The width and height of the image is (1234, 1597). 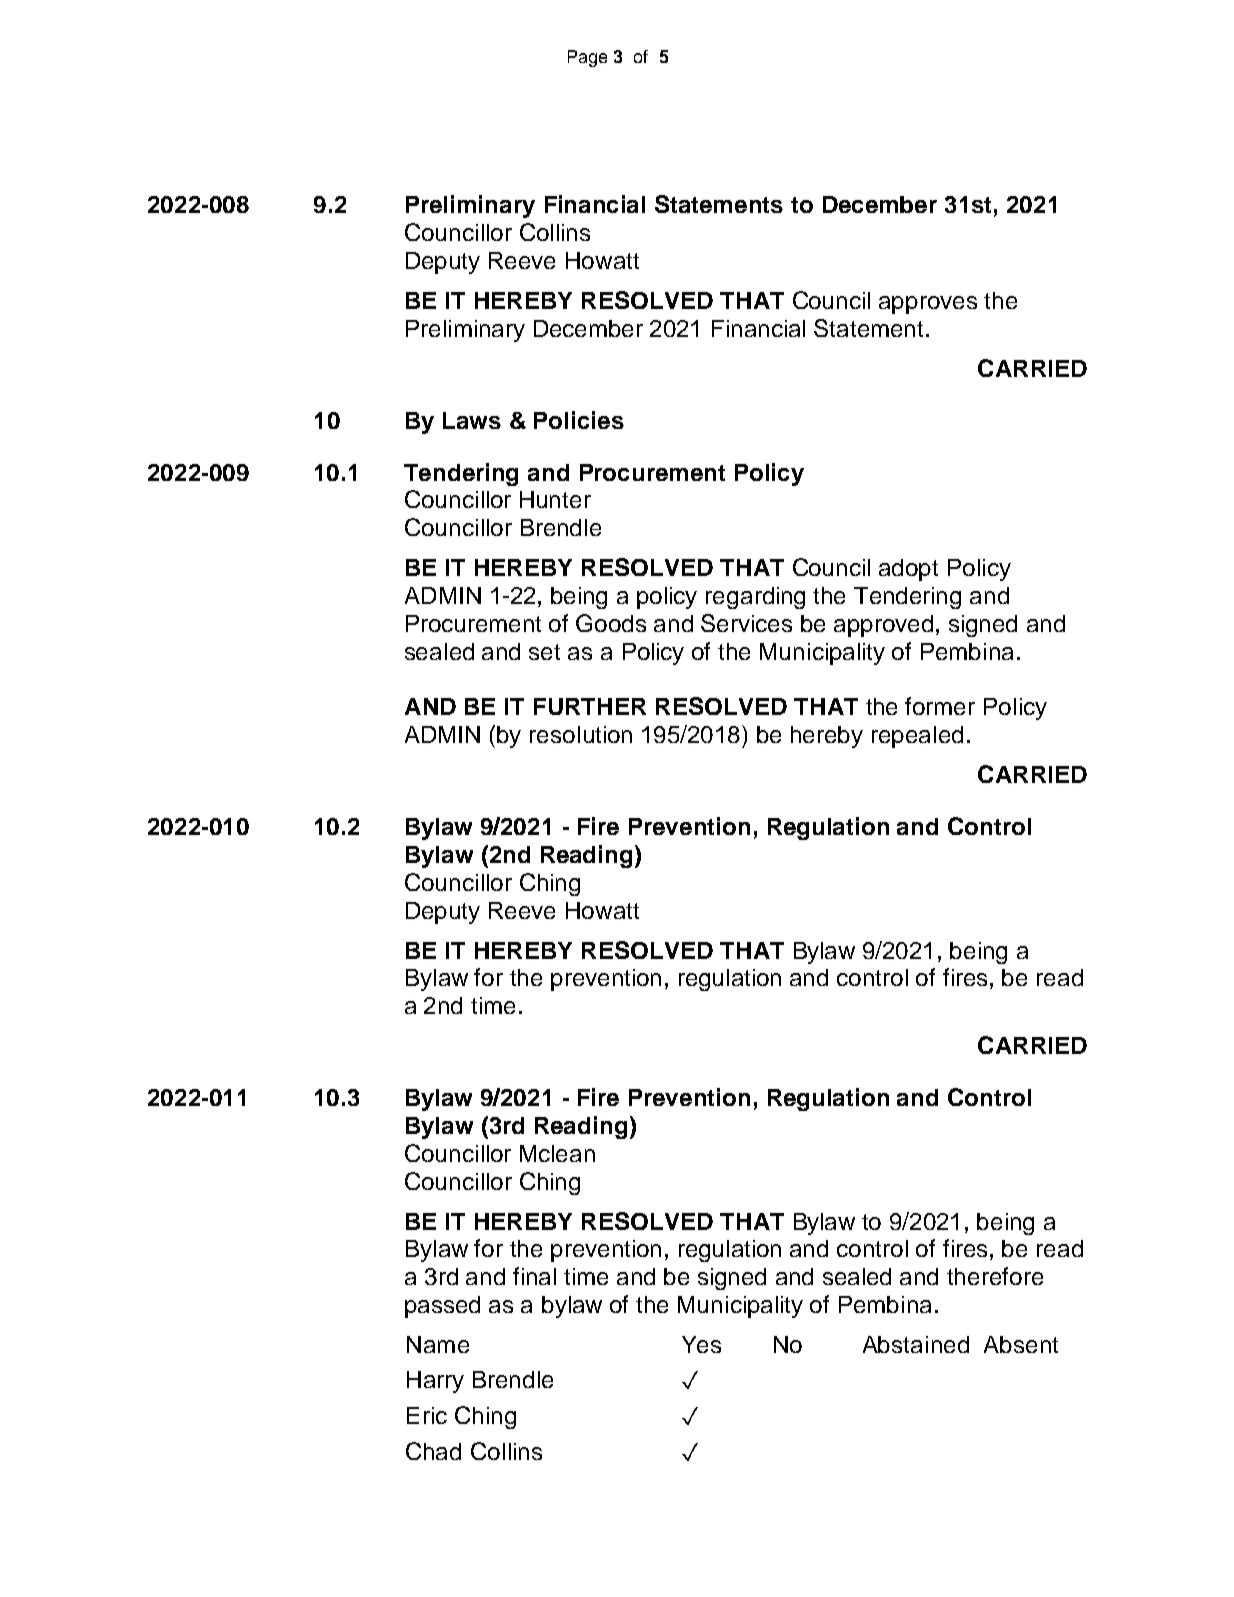 What do you see at coordinates (701, 1344) in the image?
I see `Yes` at bounding box center [701, 1344].
